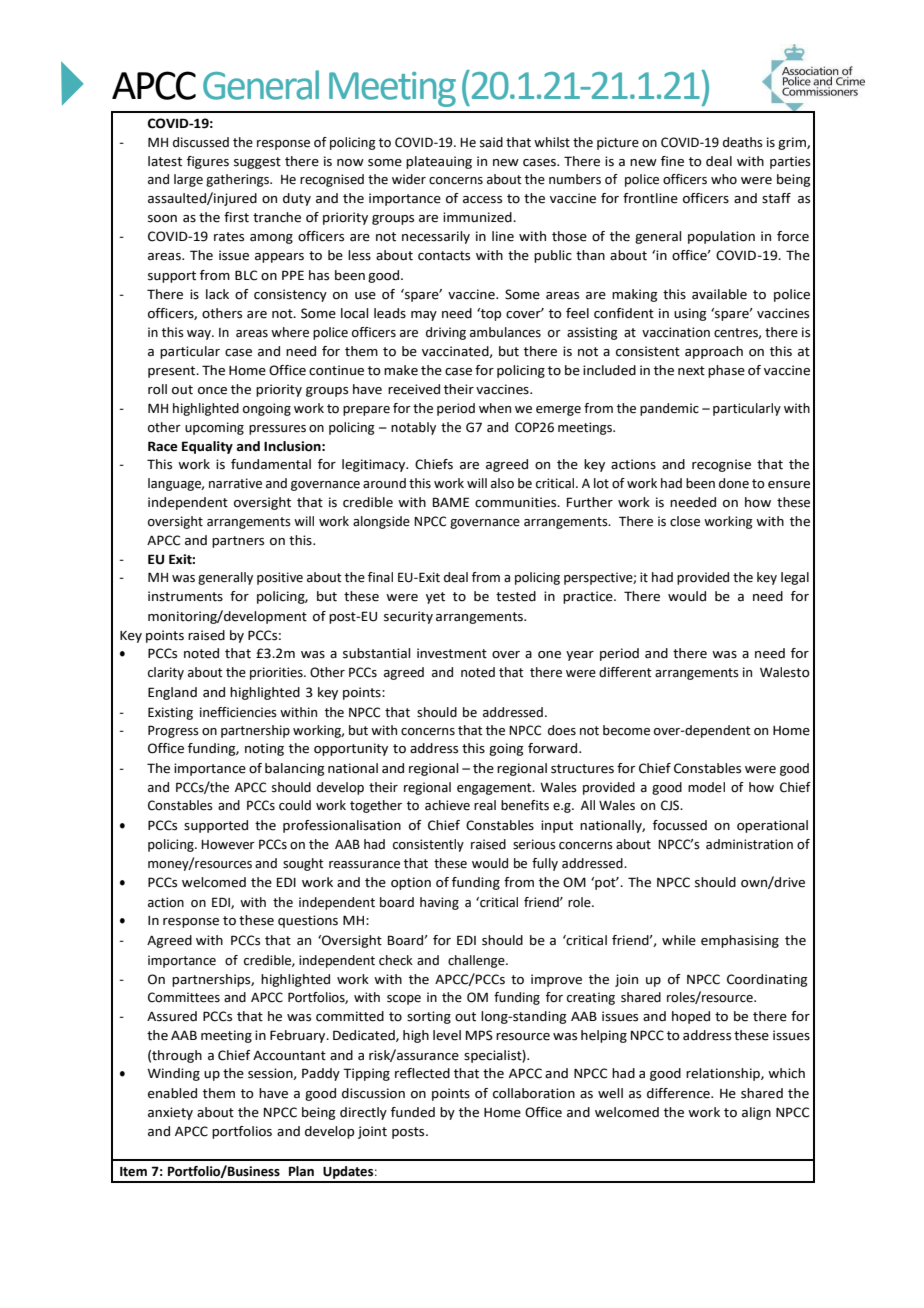 The width and height of the document is (924, 1308). I want to click on figures, so click(208, 162).
